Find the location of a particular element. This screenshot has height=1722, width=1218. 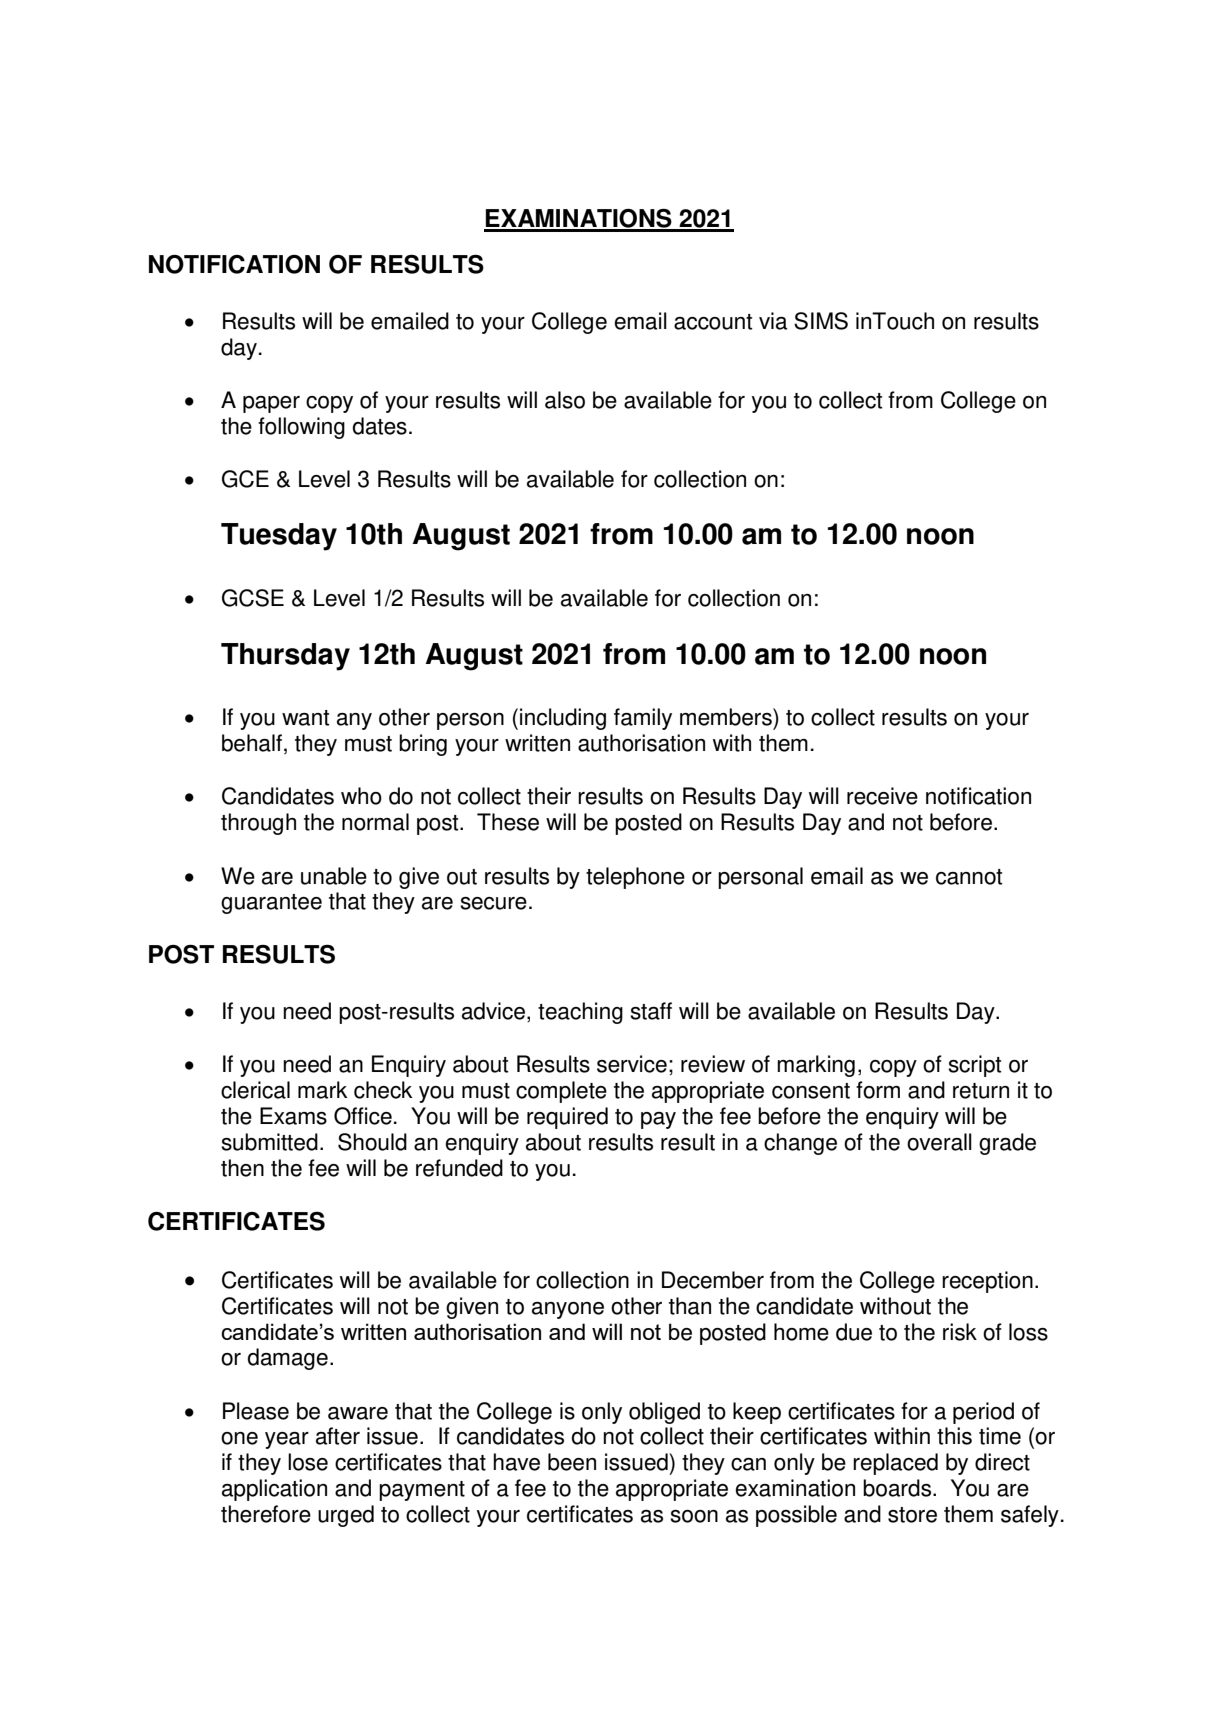

lose is located at coordinates (308, 1462).
